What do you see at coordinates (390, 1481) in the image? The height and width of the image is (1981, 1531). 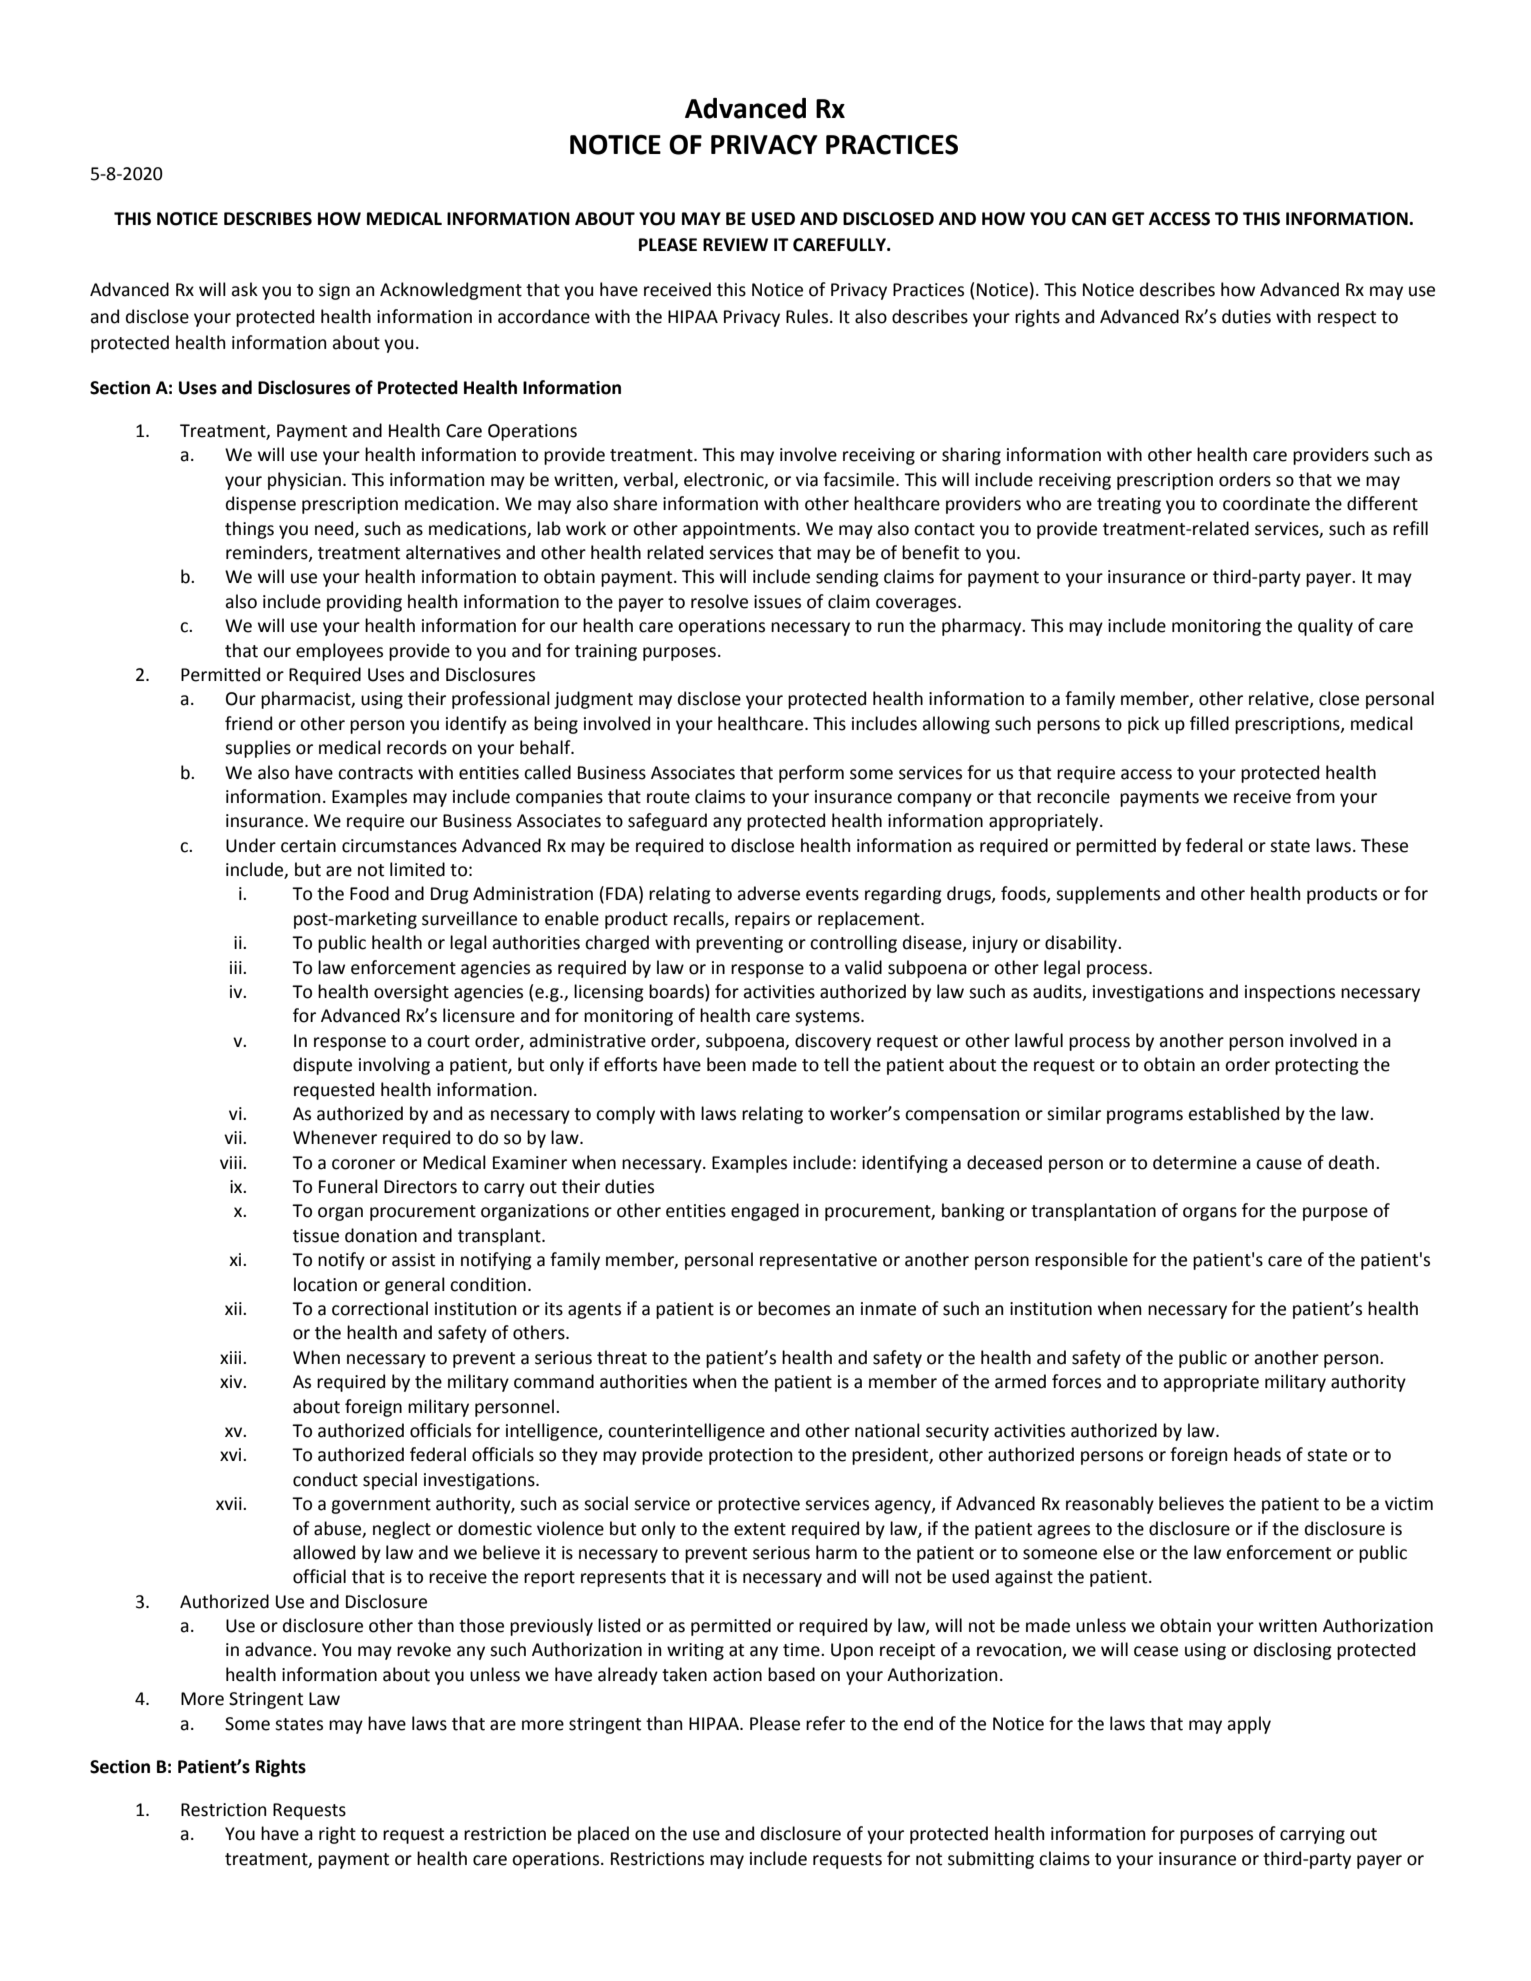 I see `special` at bounding box center [390, 1481].
